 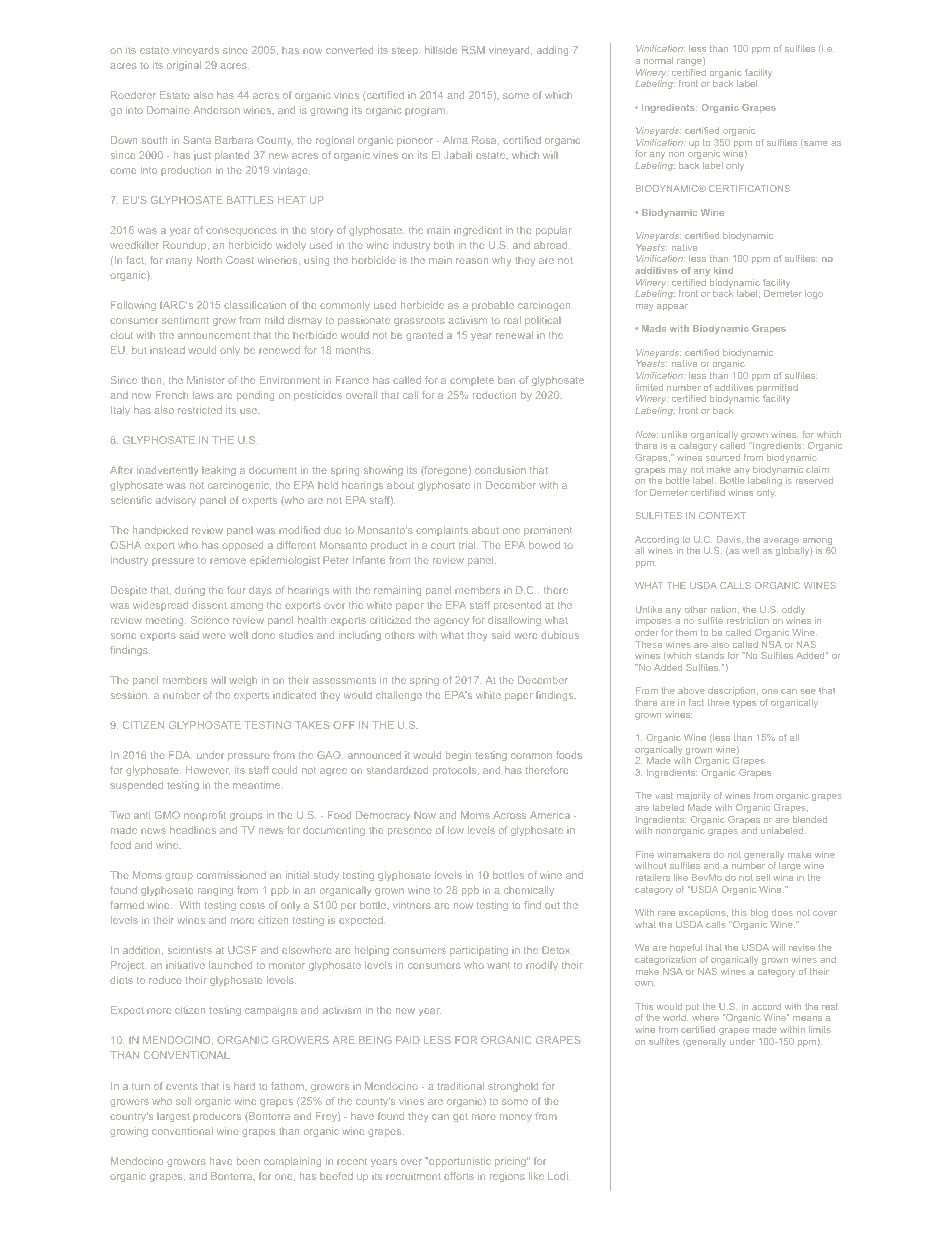 What do you see at coordinates (473, 50) in the image?
I see `RSM` at bounding box center [473, 50].
